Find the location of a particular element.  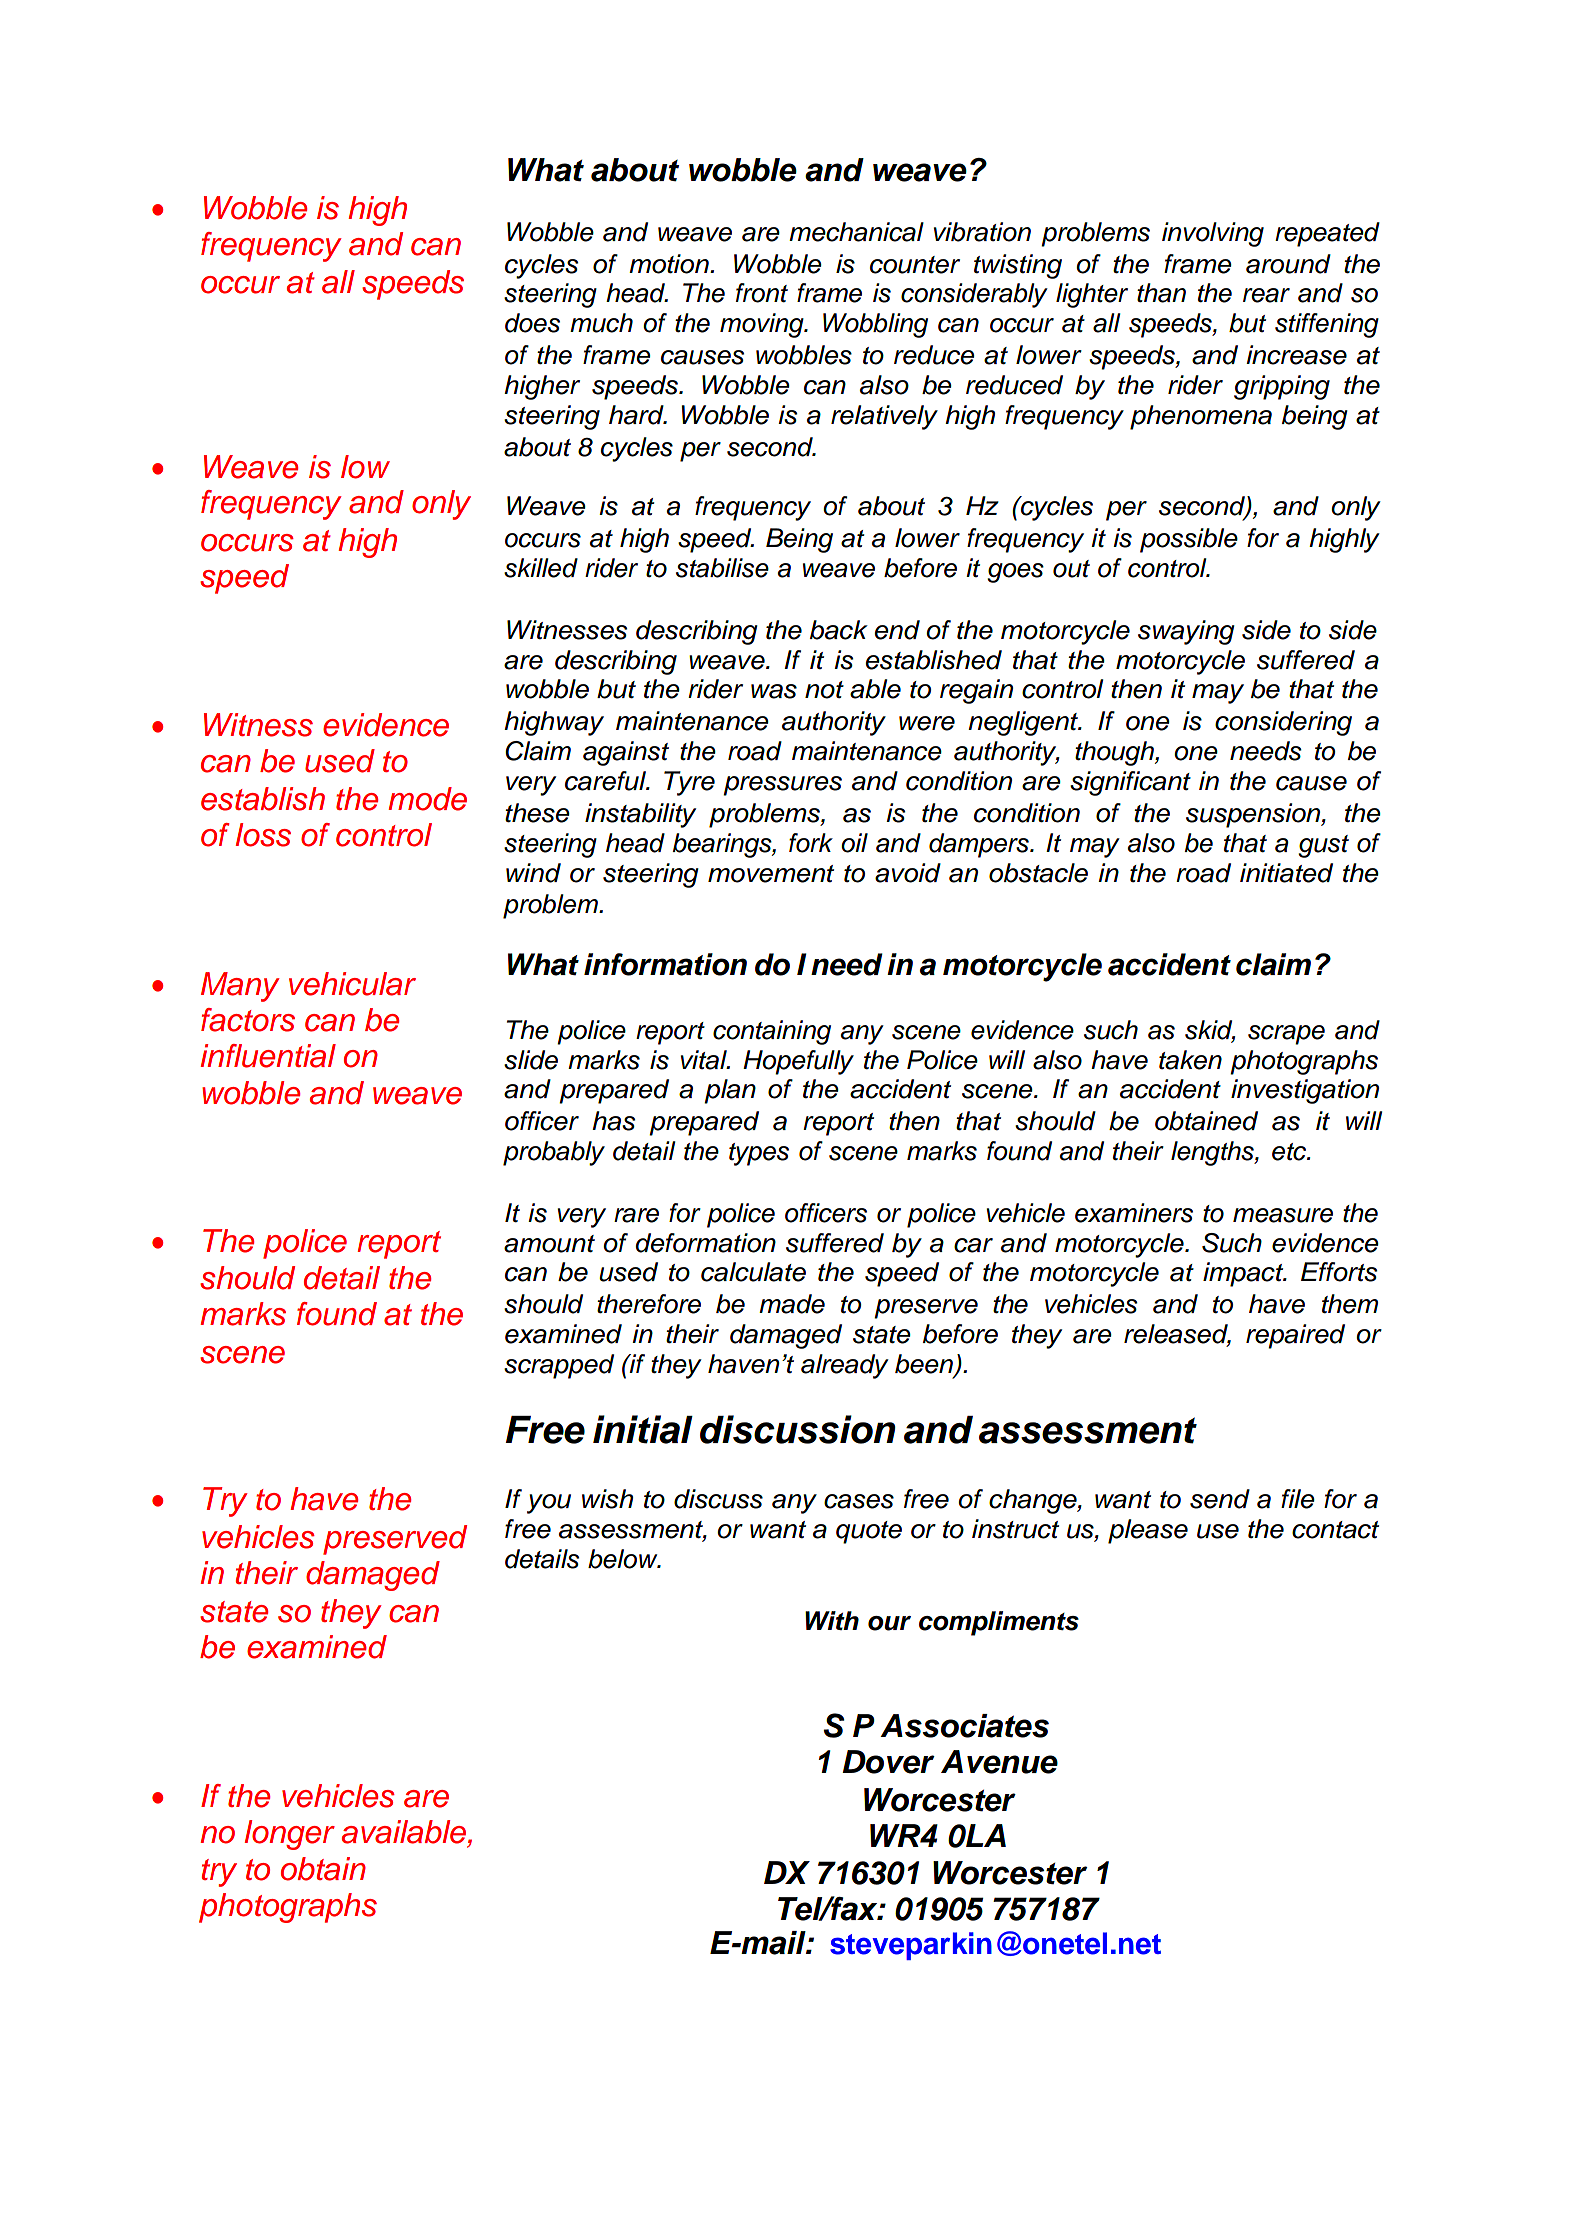

taken is located at coordinates (1190, 1060).
